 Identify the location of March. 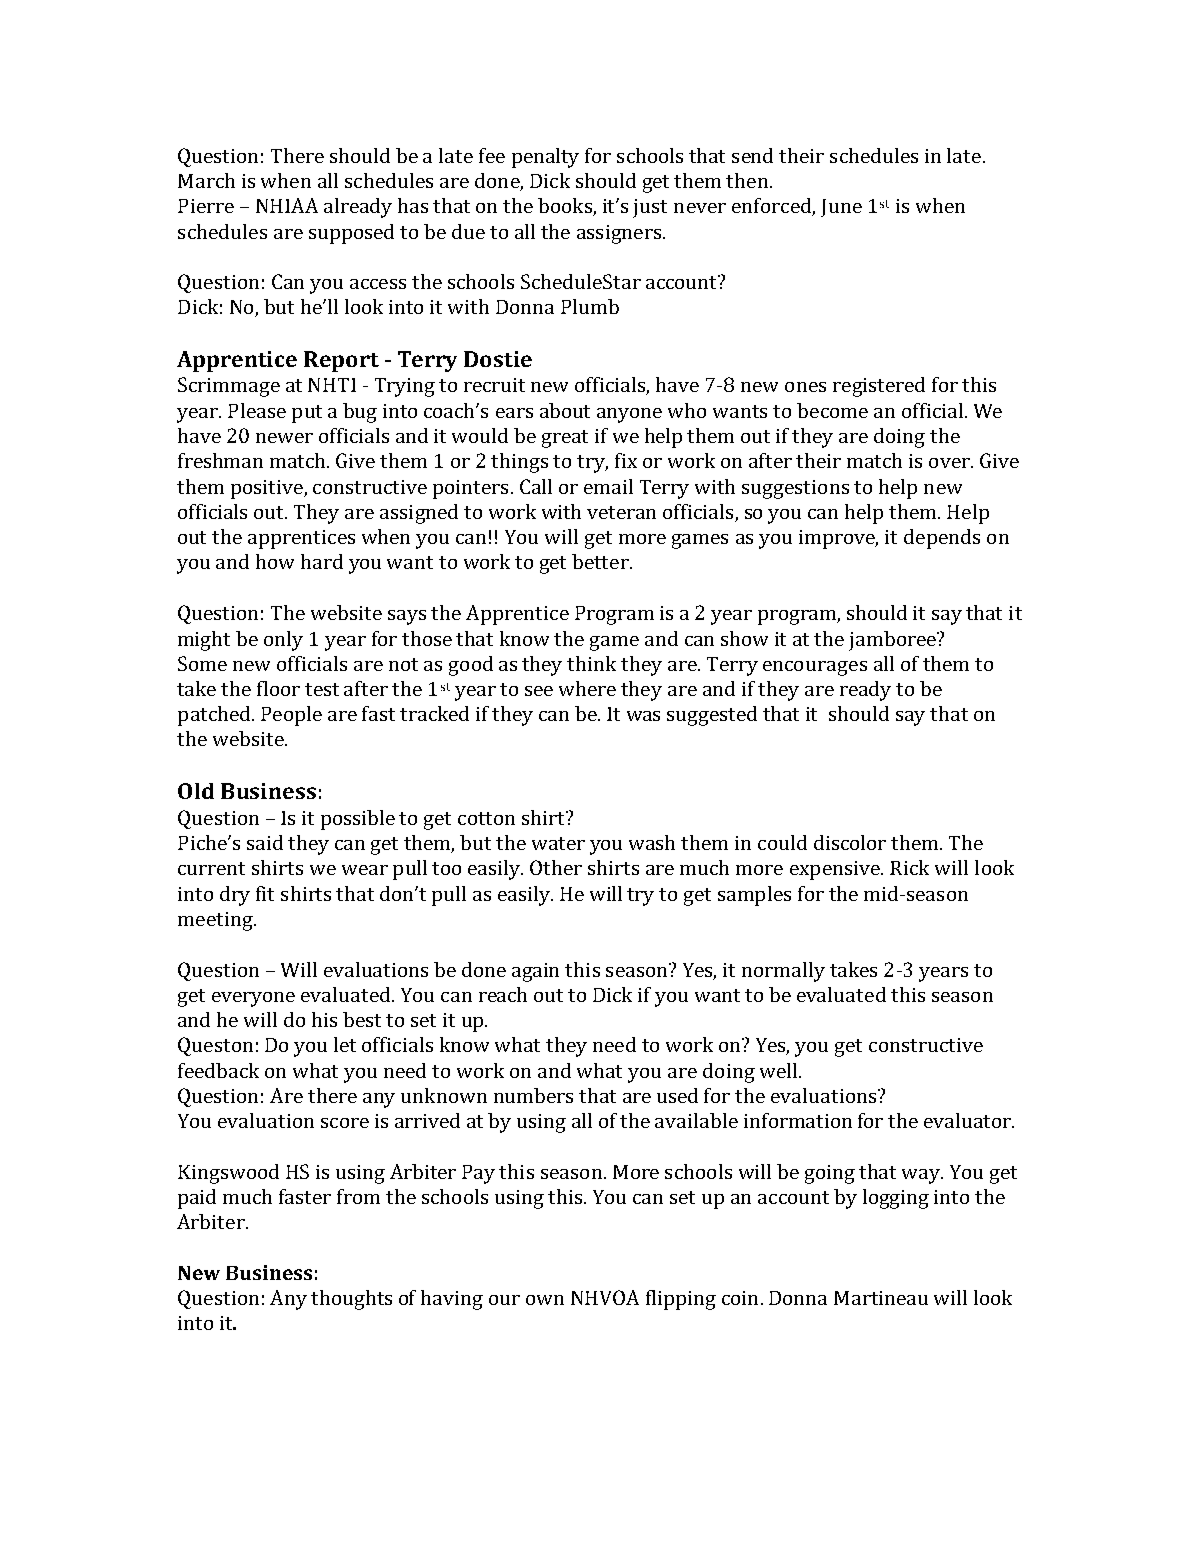
(206, 180).
